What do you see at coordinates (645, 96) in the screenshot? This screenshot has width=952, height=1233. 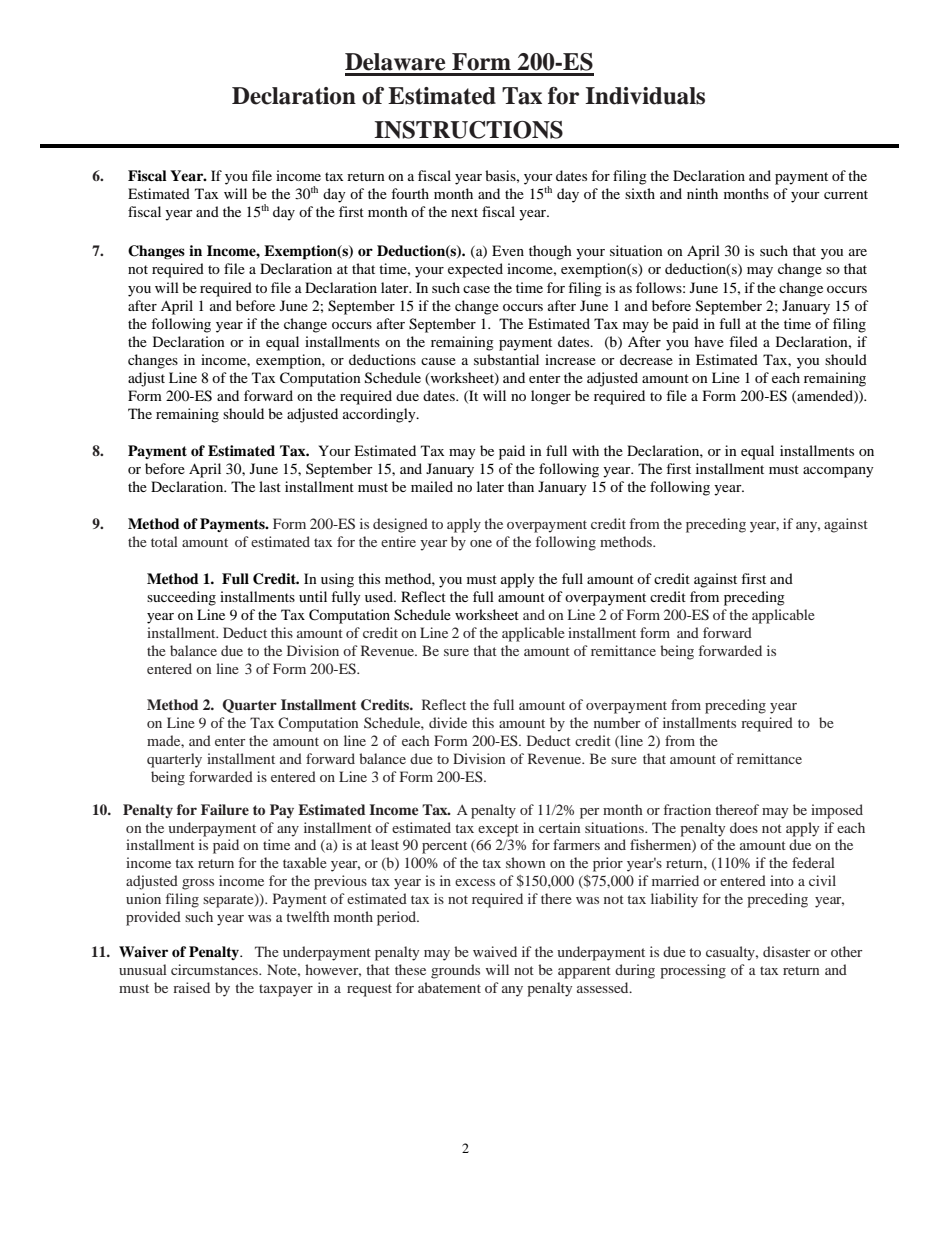 I see `Individuals` at bounding box center [645, 96].
